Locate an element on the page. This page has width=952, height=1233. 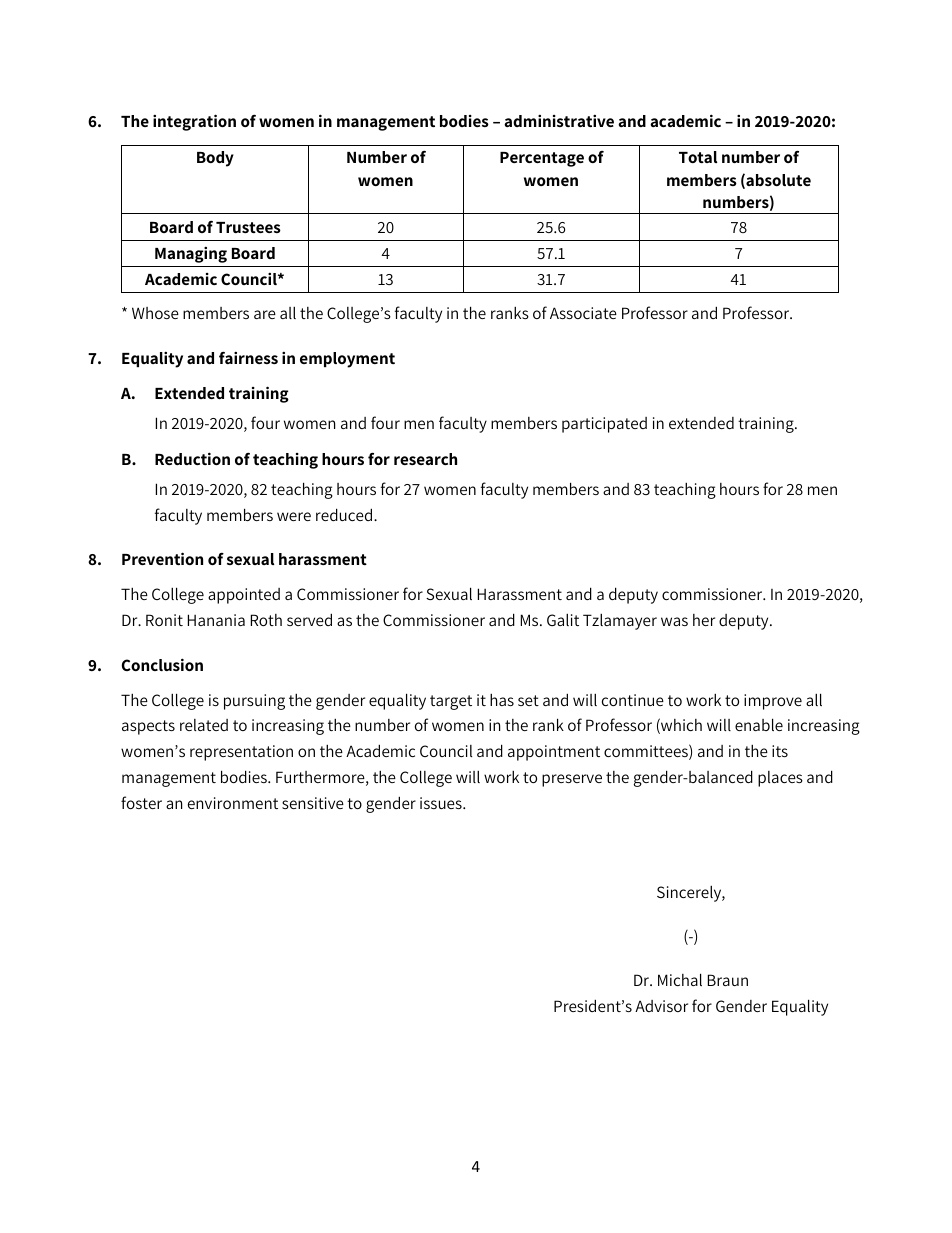
places is located at coordinates (780, 779).
